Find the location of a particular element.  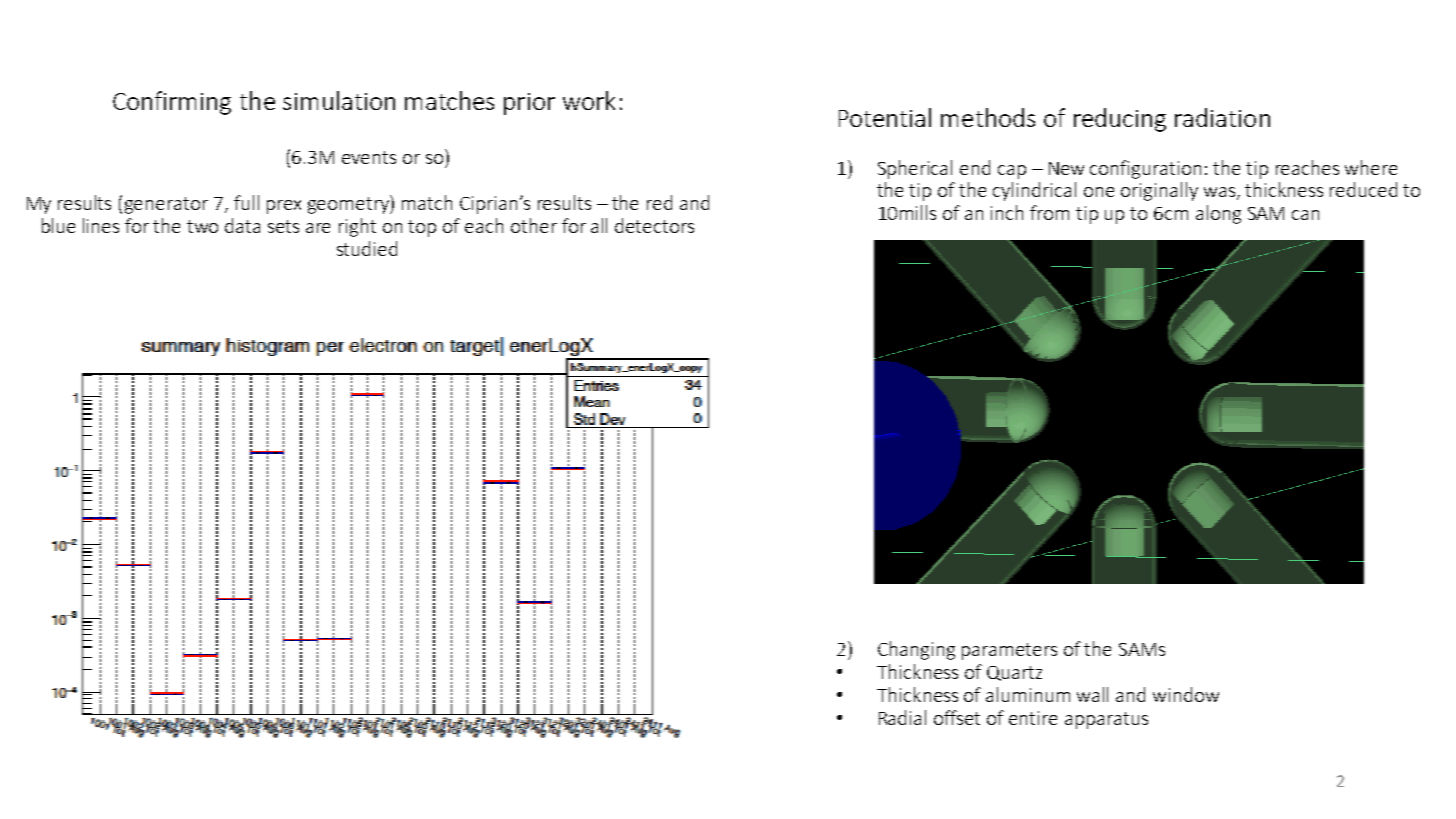

work is located at coordinates (589, 100).
